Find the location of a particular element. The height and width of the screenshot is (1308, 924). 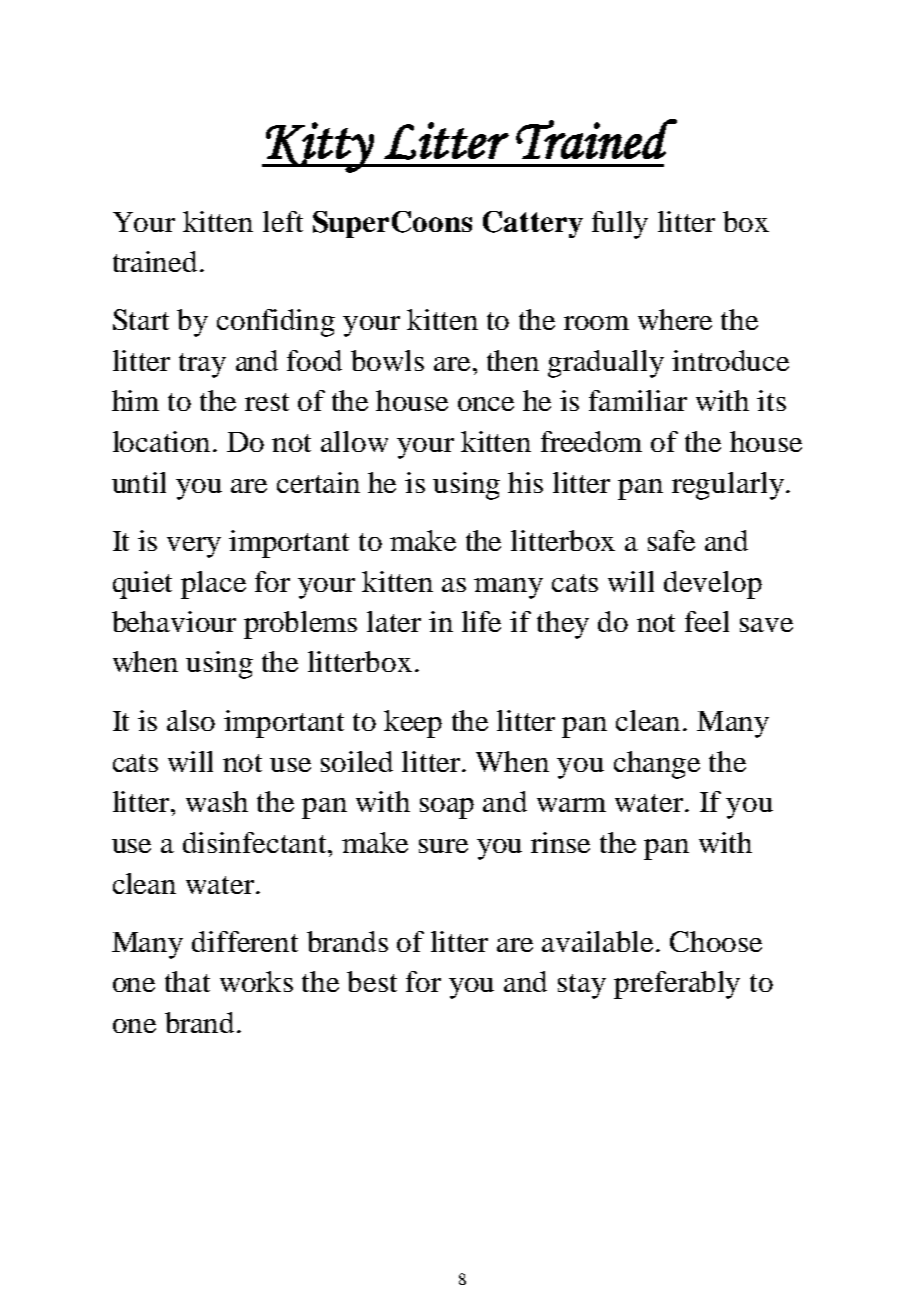

place is located at coordinates (213, 585).
